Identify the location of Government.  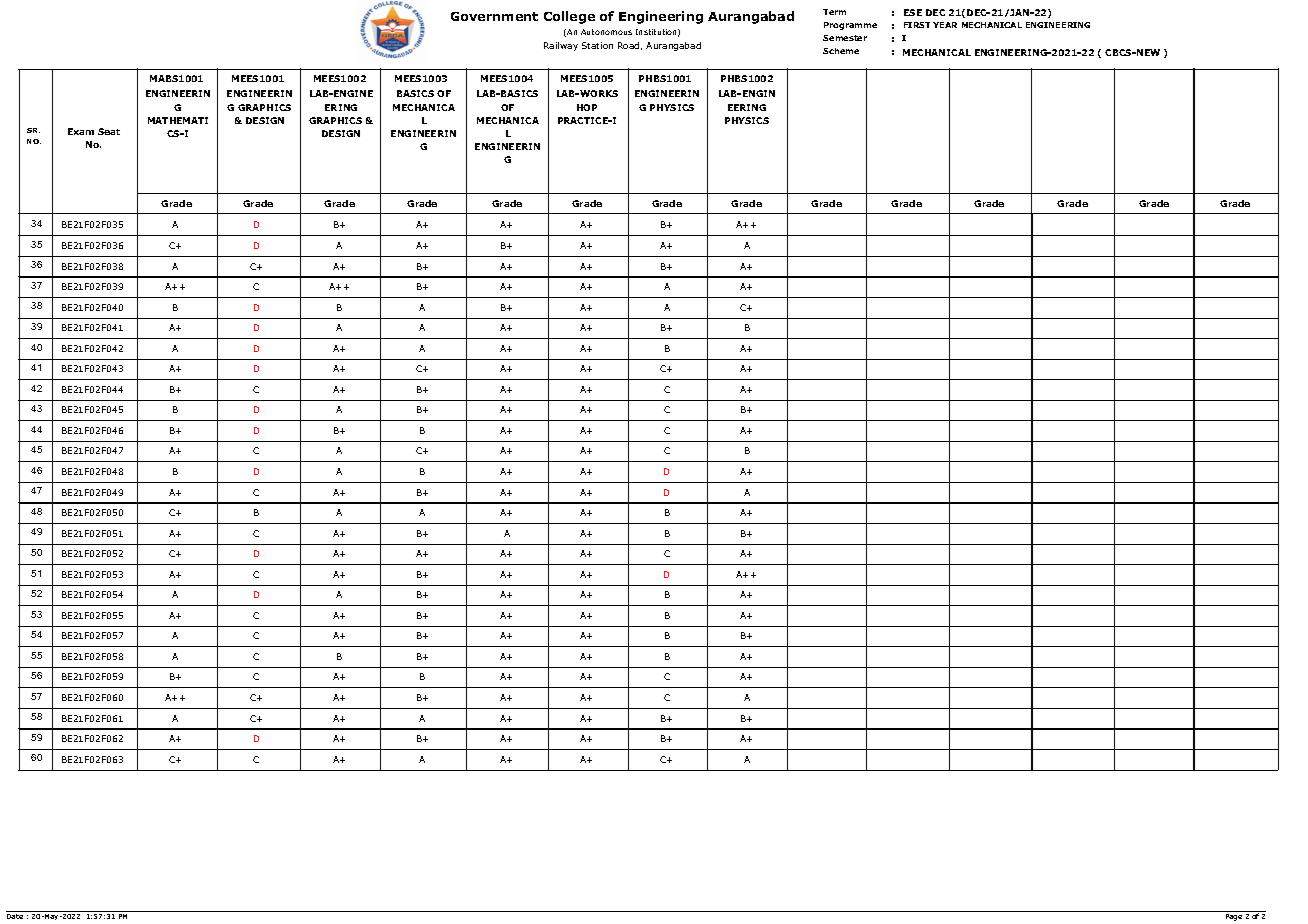
(494, 16).
